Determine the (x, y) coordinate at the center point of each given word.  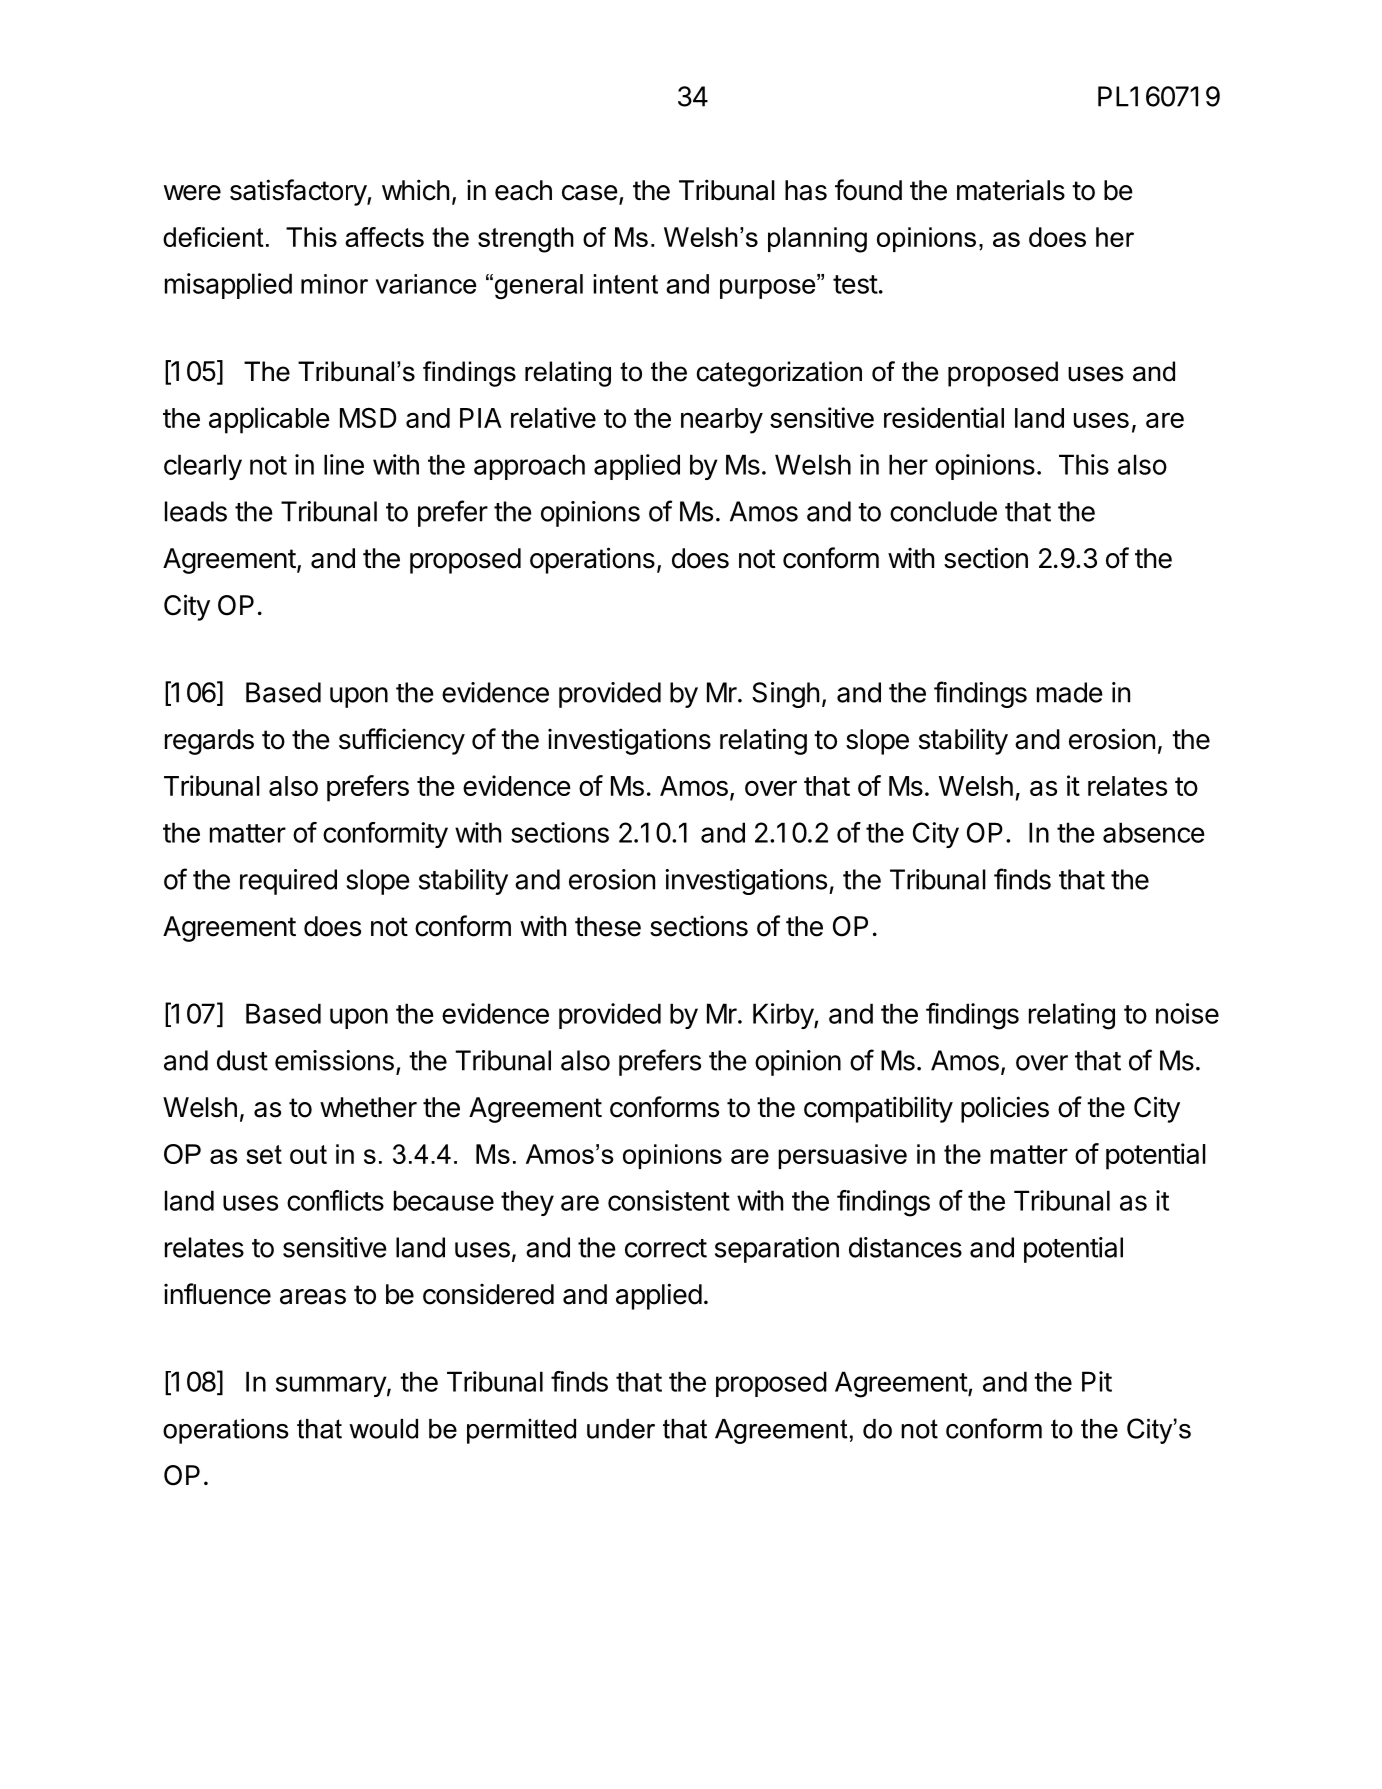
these (608, 926)
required (288, 882)
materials (1011, 190)
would (383, 1429)
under (621, 1429)
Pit (1097, 1381)
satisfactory (299, 192)
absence (1154, 832)
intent (625, 284)
